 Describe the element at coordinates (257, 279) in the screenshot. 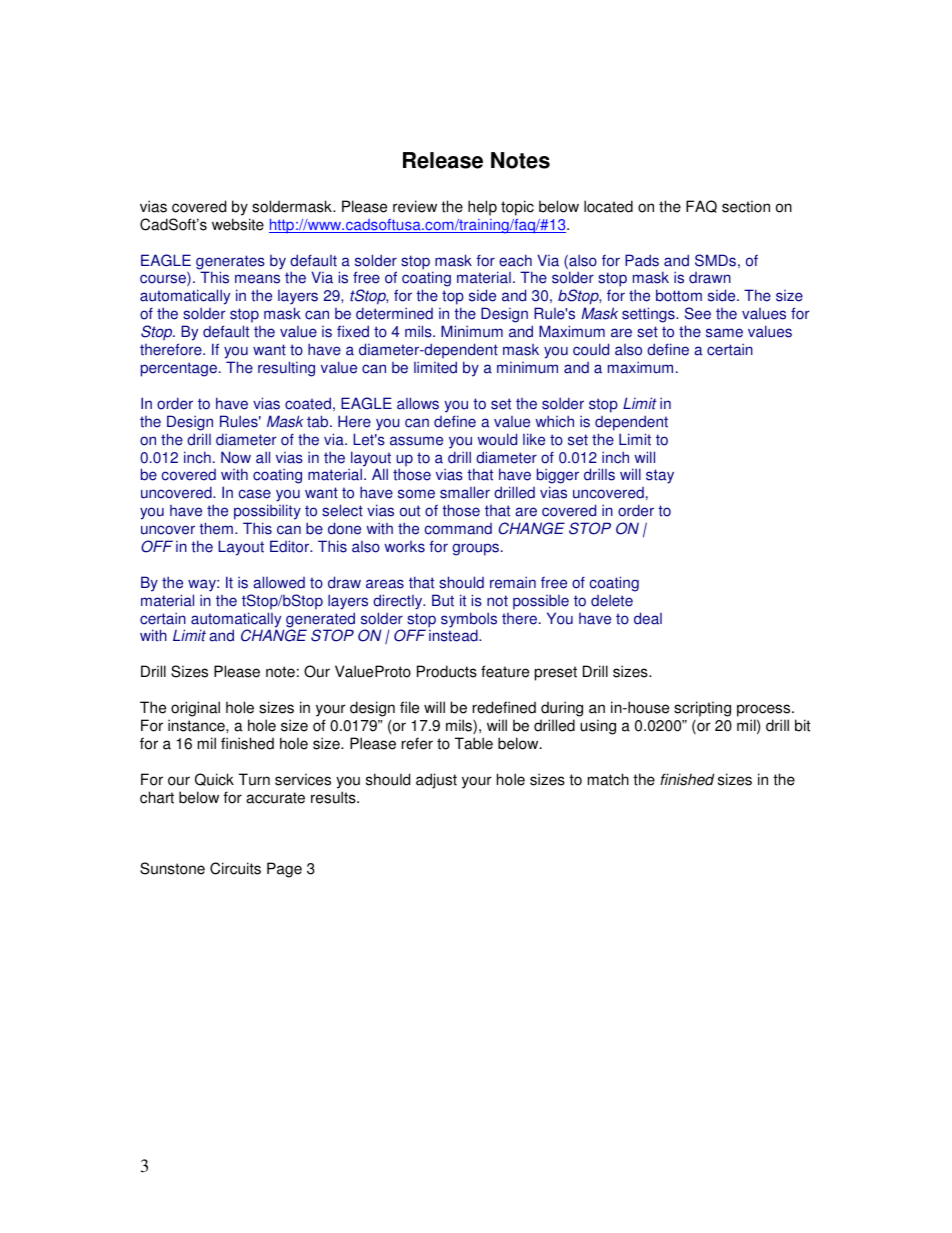

I see `means` at that location.
